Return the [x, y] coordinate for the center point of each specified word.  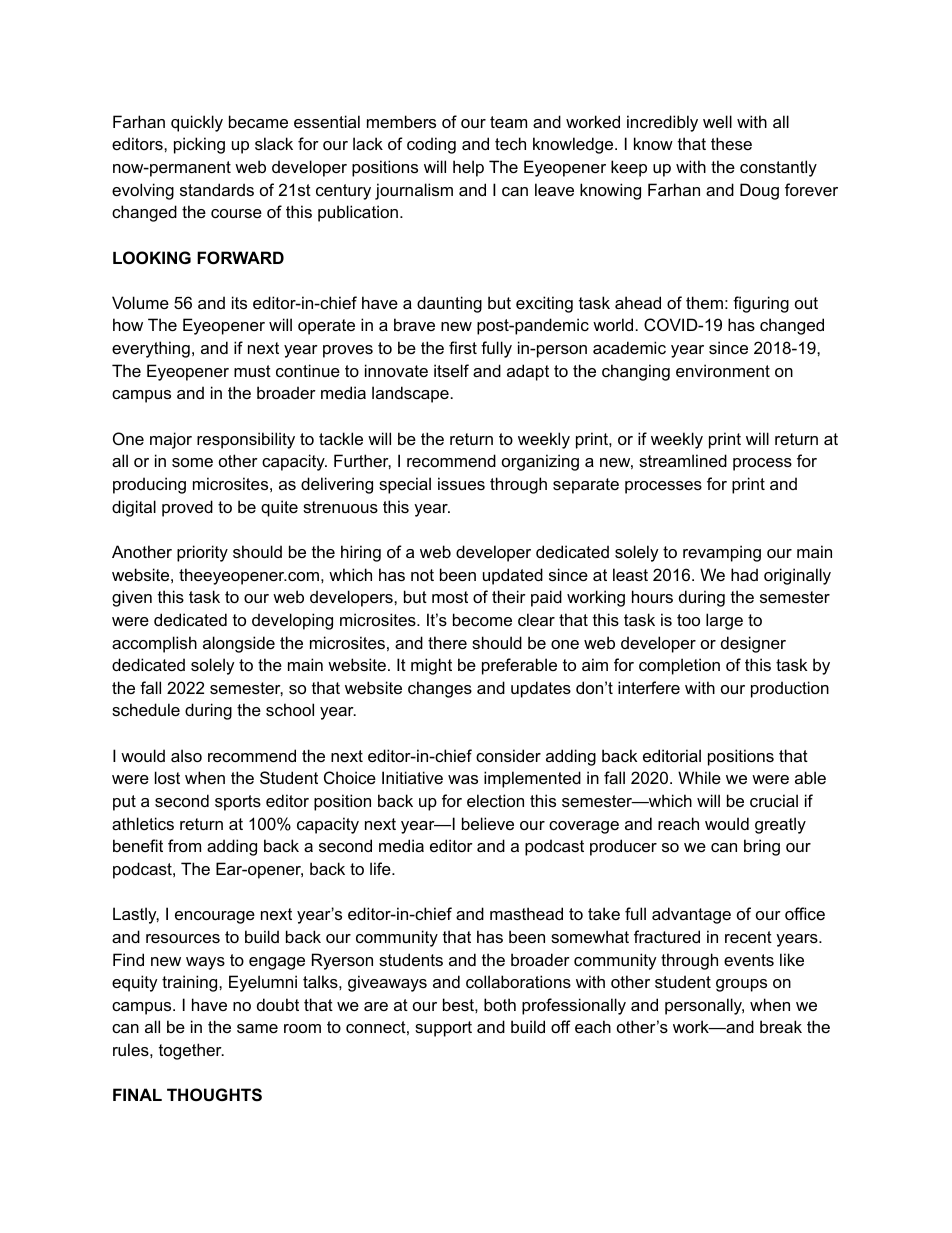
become [482, 619]
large [724, 621]
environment [723, 370]
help [468, 168]
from [184, 845]
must [252, 371]
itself [451, 370]
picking [199, 145]
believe [488, 823]
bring [762, 847]
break [781, 1026]
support [443, 1029]
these [731, 143]
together [191, 1051]
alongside [239, 644]
